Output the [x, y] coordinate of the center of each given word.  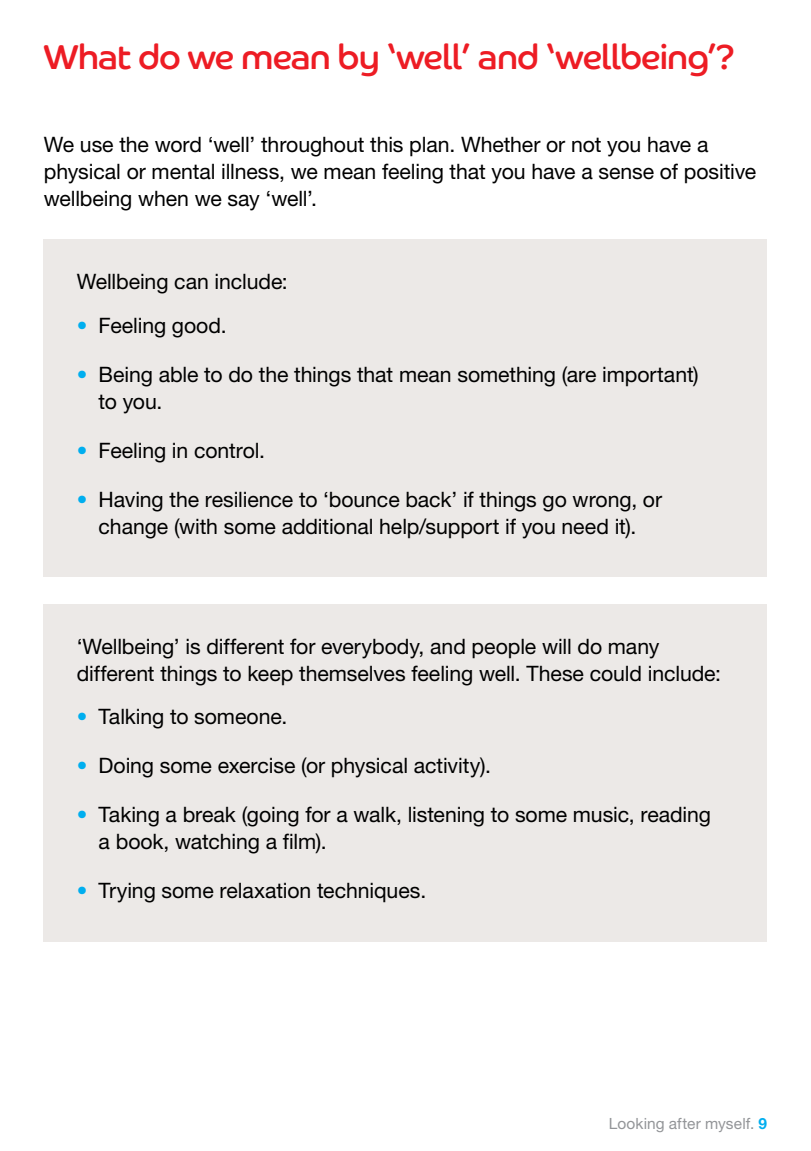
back [430, 500]
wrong [601, 503]
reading [675, 817]
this [386, 144]
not [586, 145]
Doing [126, 767]
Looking [637, 1125]
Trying [126, 892]
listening [446, 816]
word [178, 144]
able [178, 375]
